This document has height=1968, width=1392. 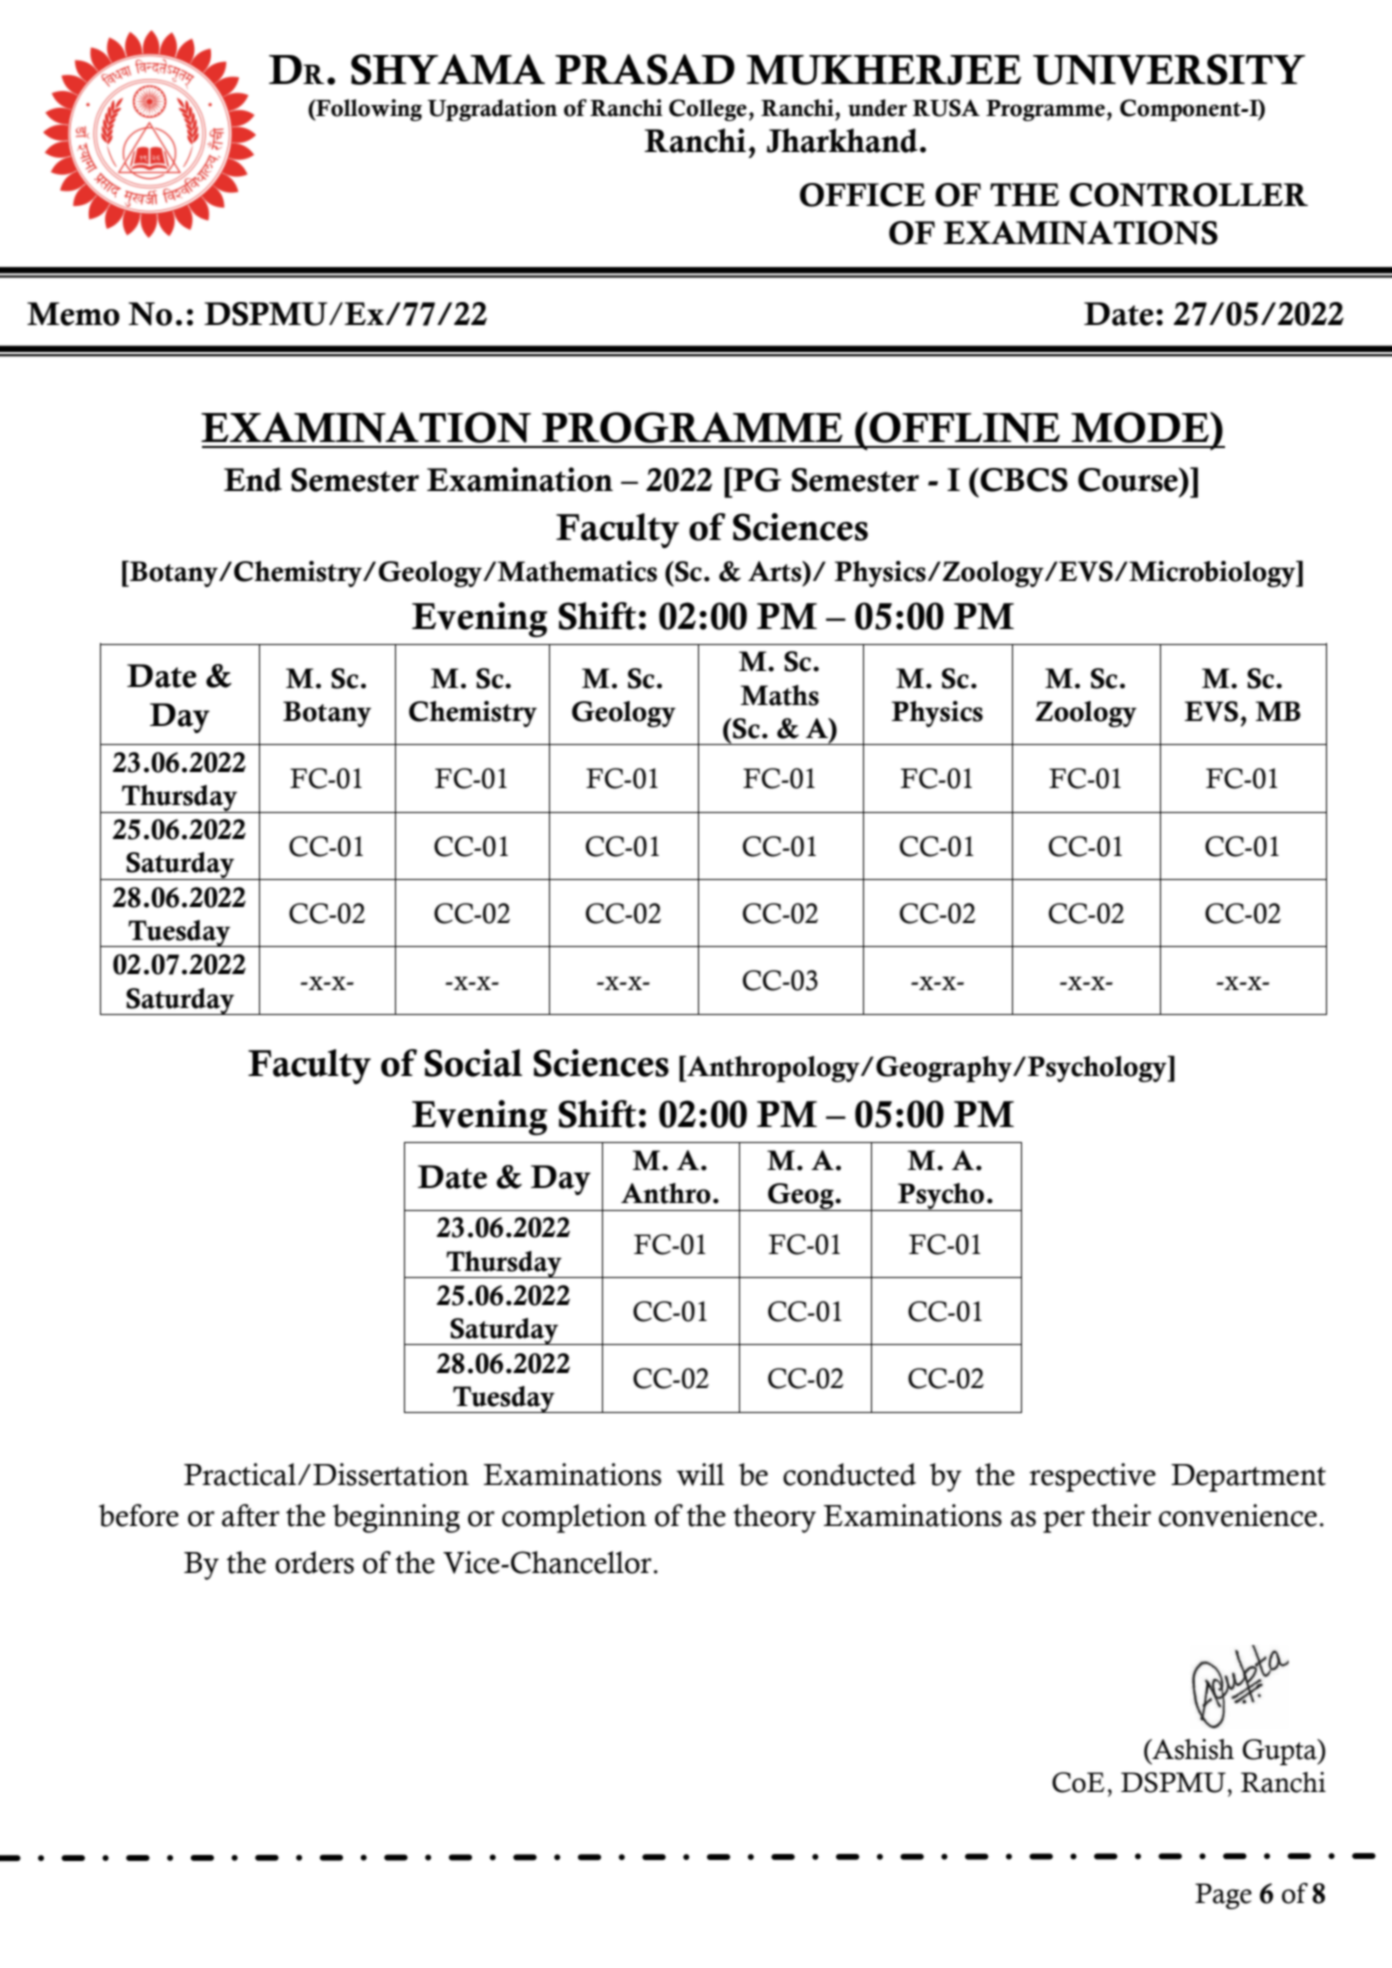 I want to click on respective, so click(x=1092, y=1477).
